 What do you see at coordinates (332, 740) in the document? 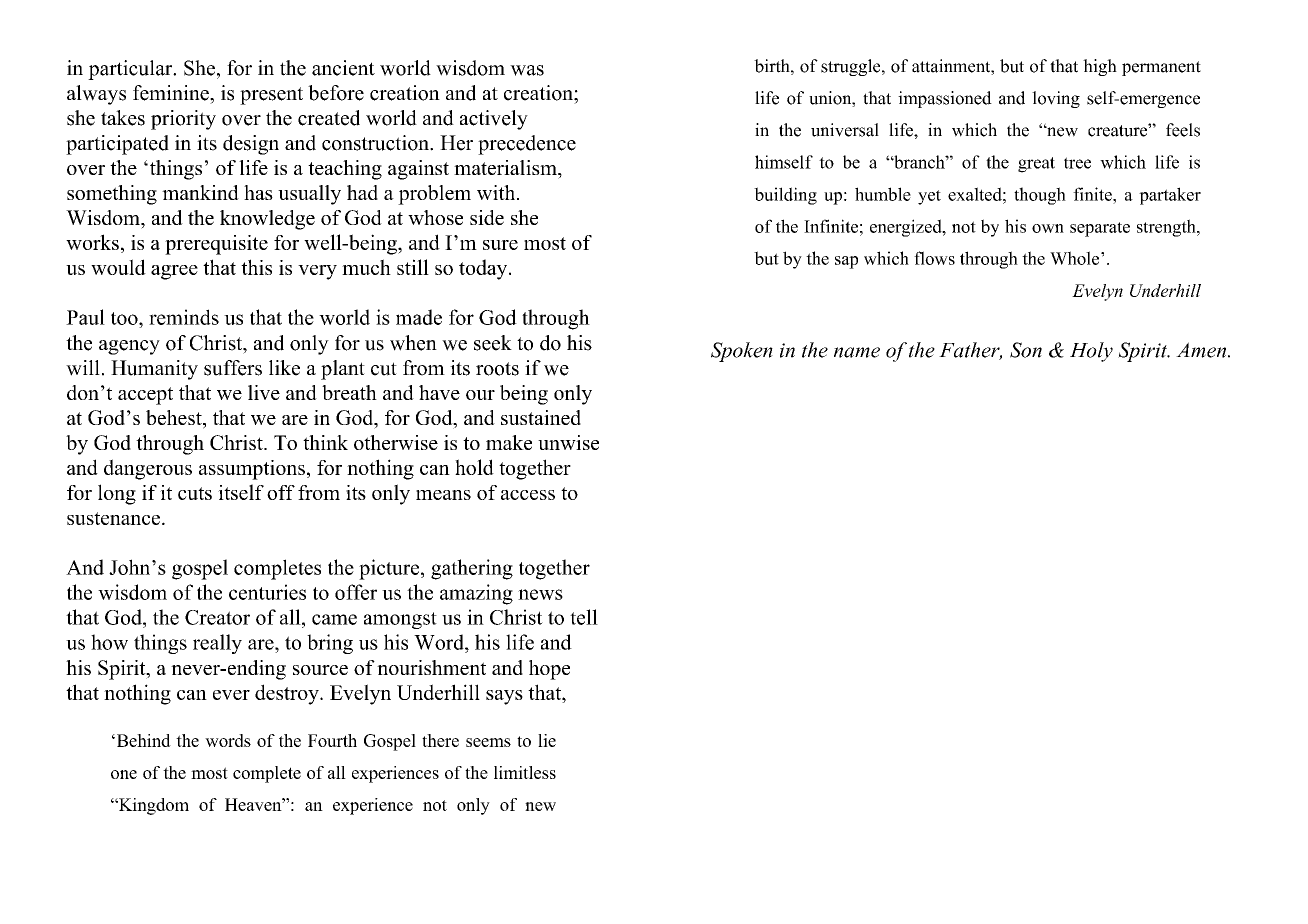
I see `Fourth` at bounding box center [332, 740].
